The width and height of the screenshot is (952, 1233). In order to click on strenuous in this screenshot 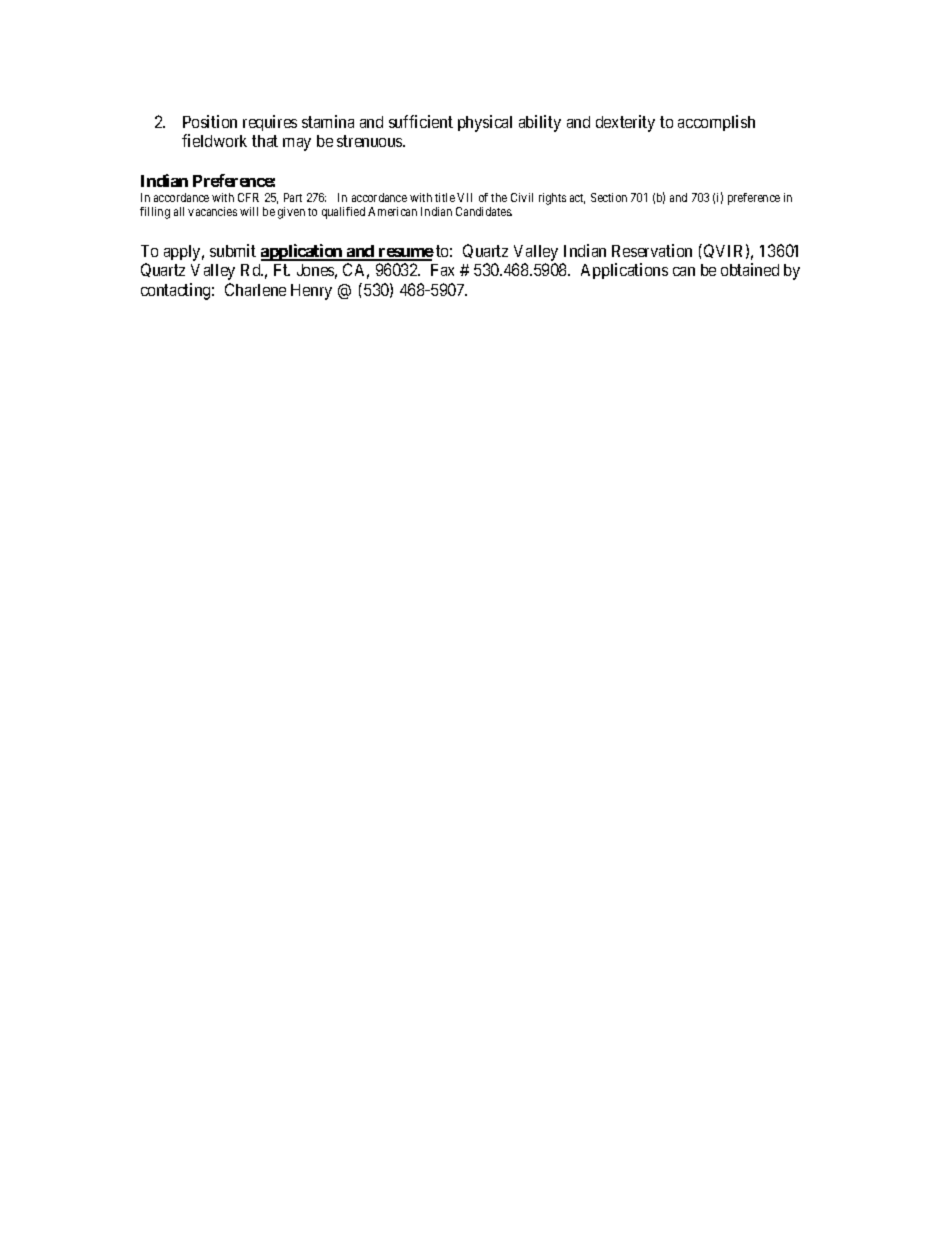, I will do `click(370, 141)`.
